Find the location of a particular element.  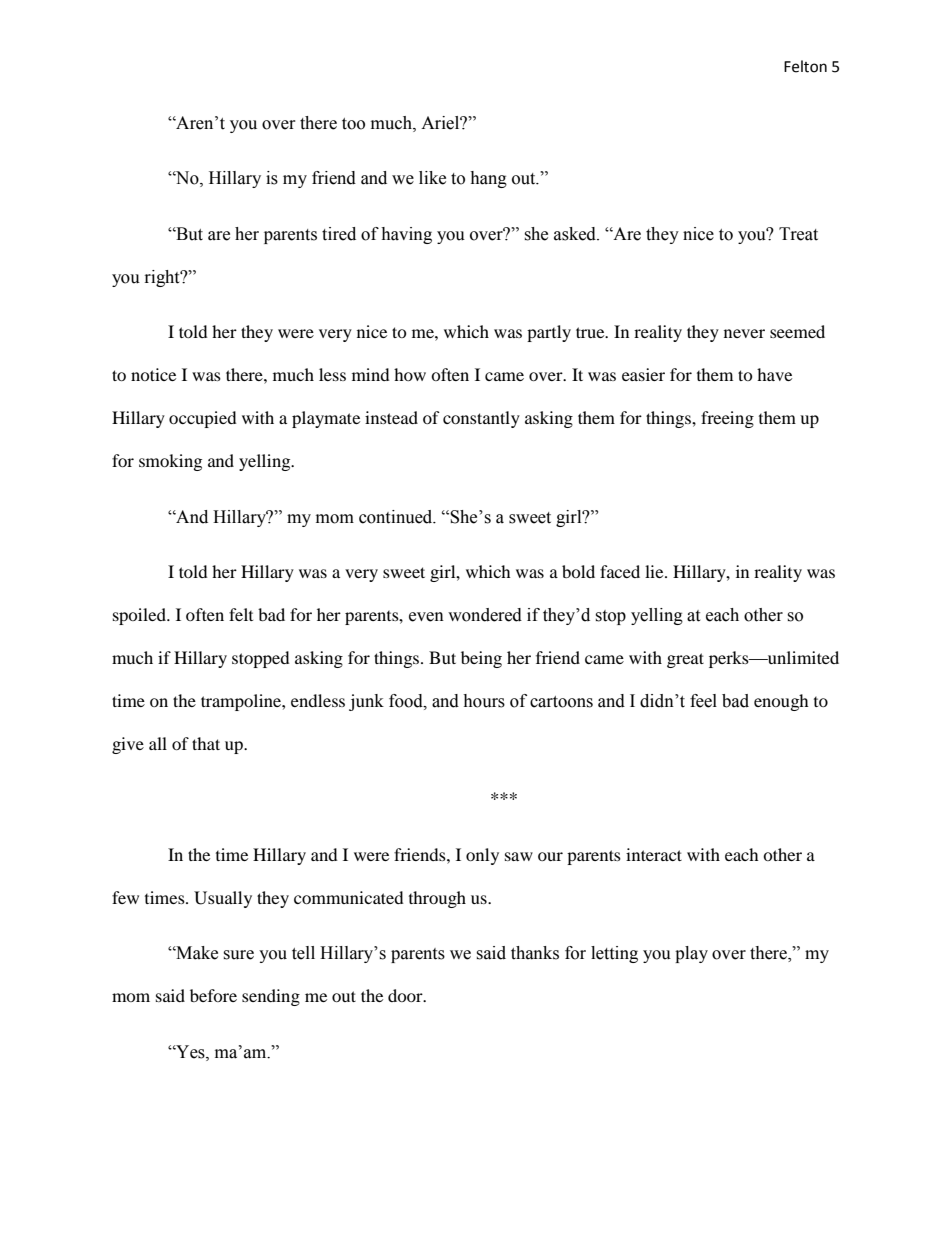

spoiled is located at coordinates (140, 616).
